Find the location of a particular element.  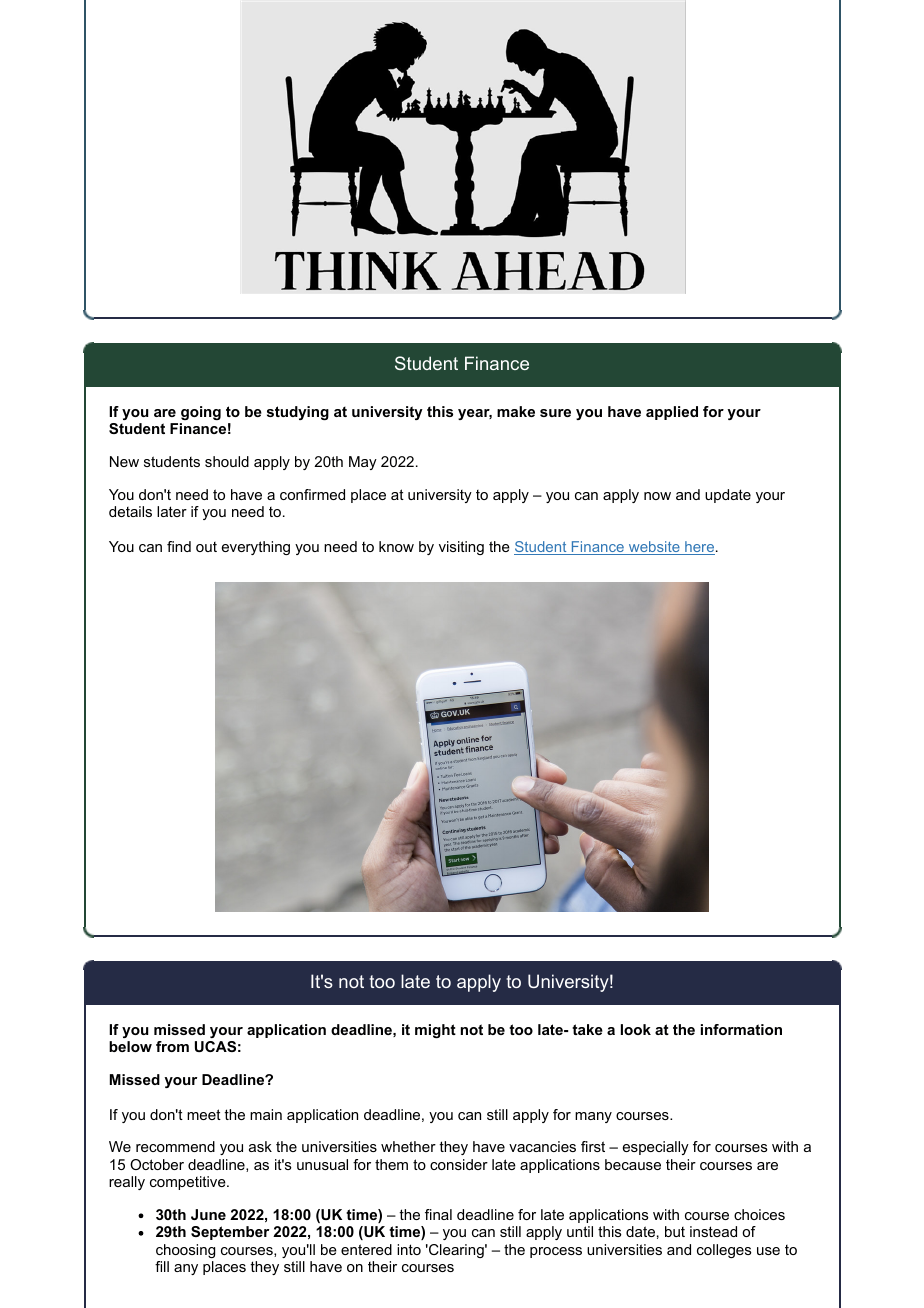

make is located at coordinates (516, 411).
